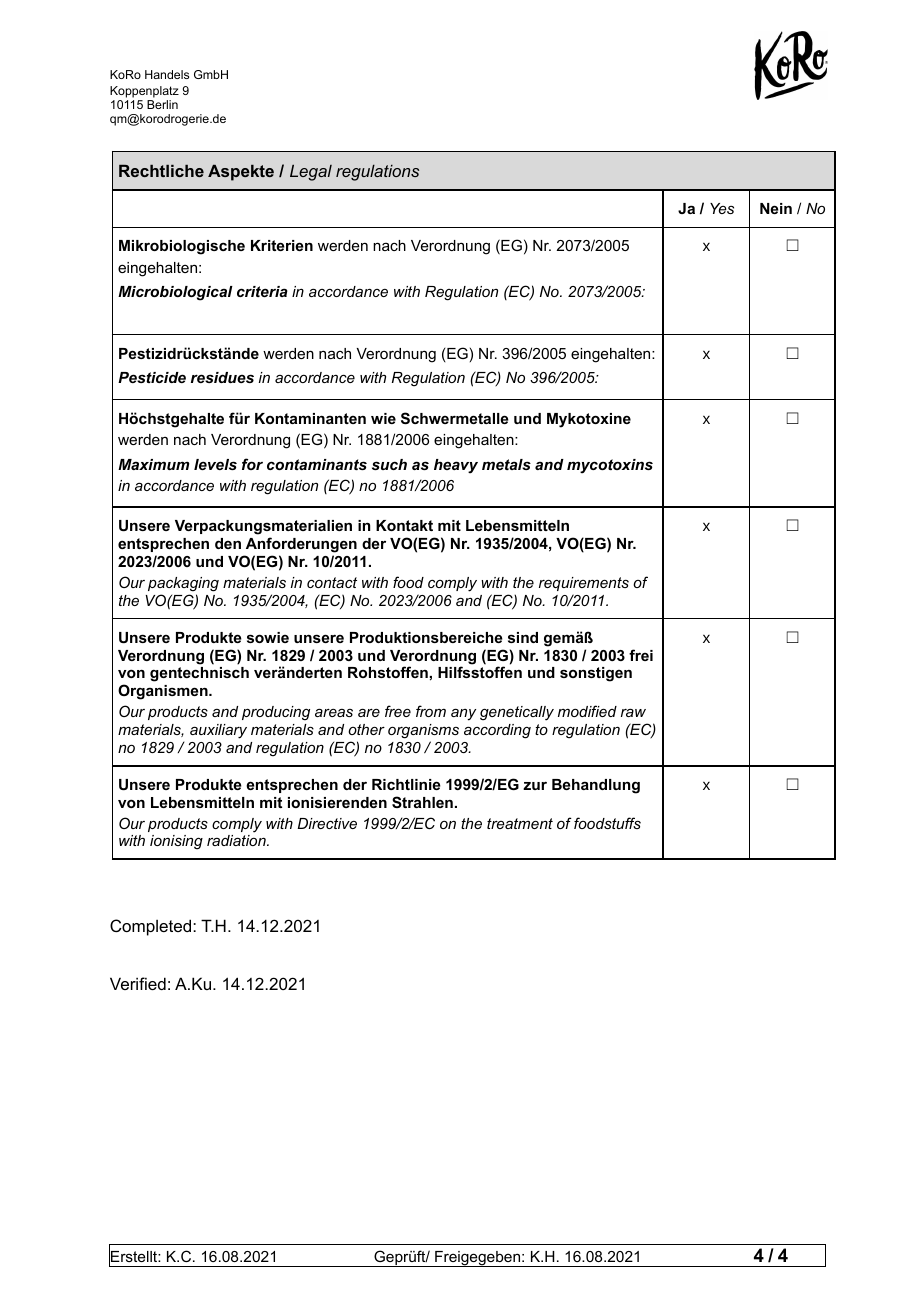 The width and height of the page is (924, 1307). Describe the element at coordinates (222, 377) in the page. I see `residues` at that location.
